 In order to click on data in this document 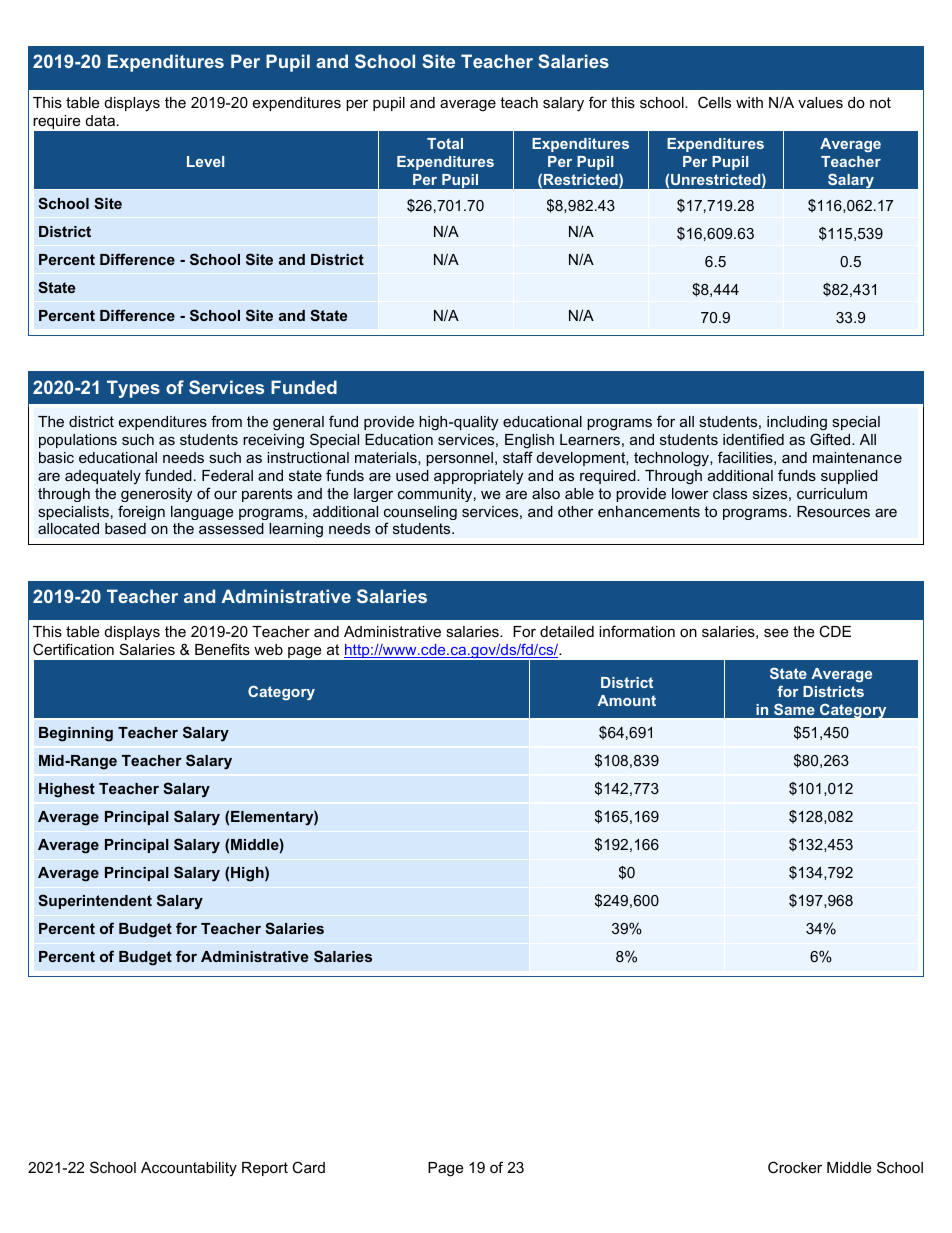, I will do `click(100, 120)`.
